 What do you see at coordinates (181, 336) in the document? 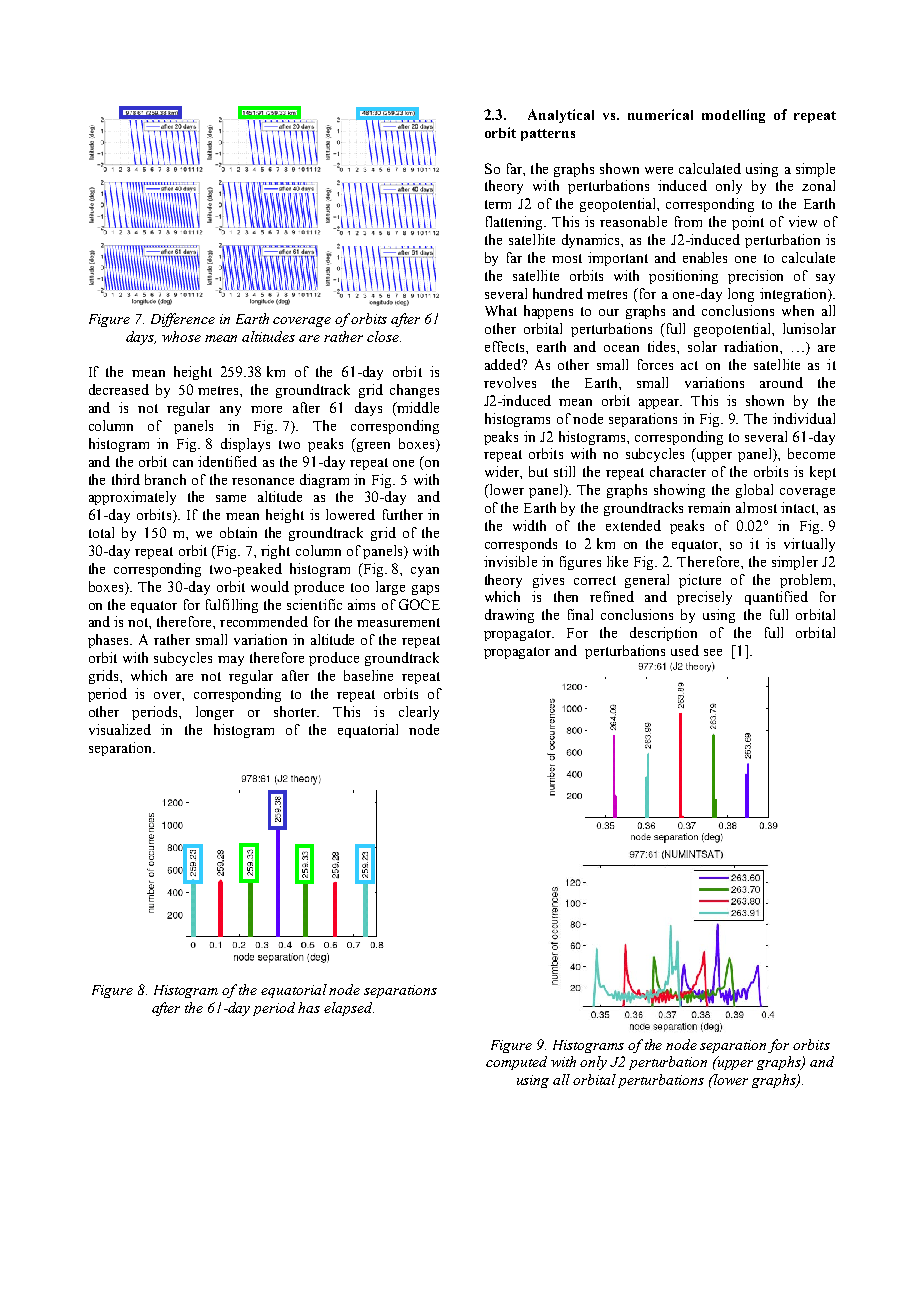
I see `whose` at bounding box center [181, 336].
